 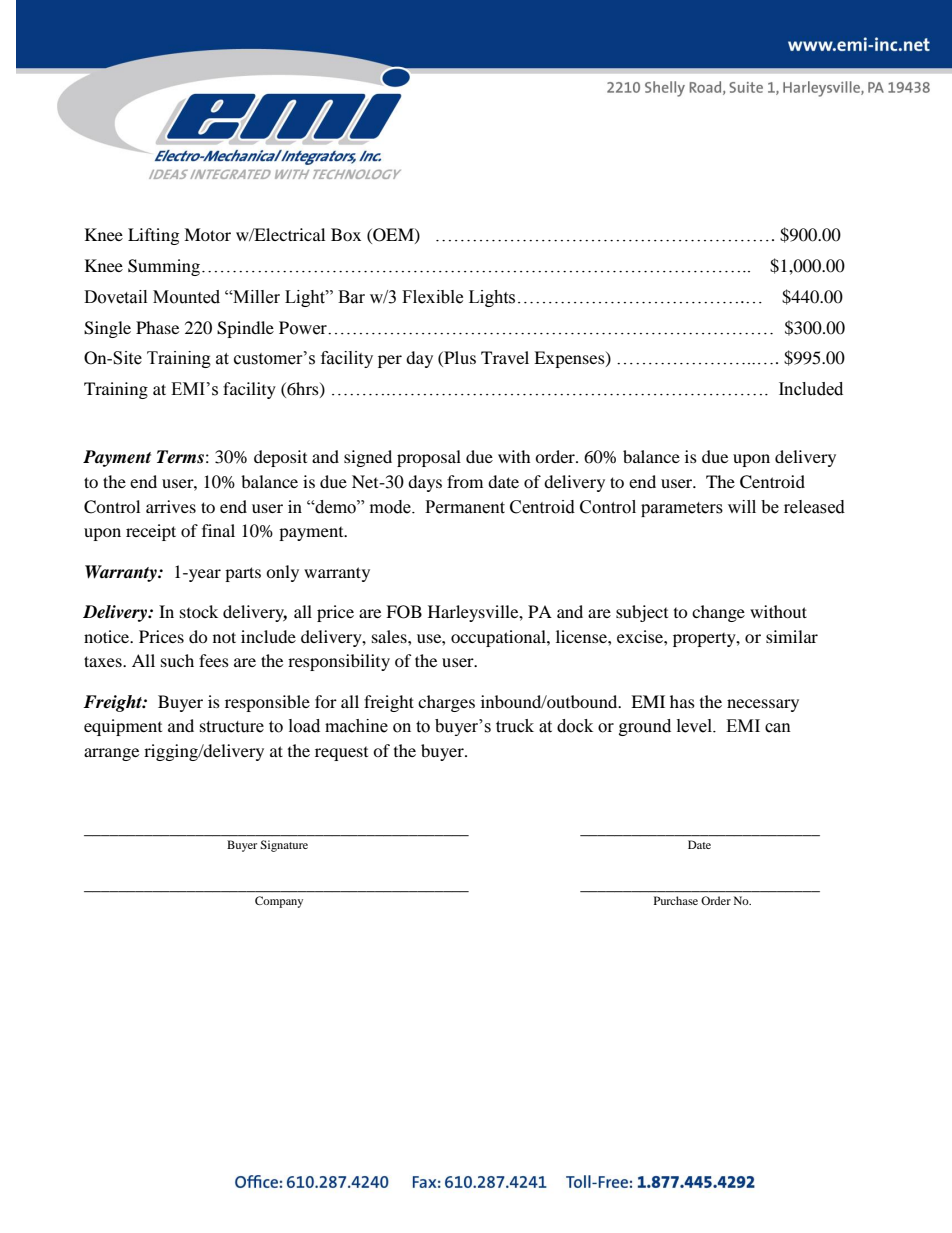 I want to click on change, so click(x=718, y=613).
